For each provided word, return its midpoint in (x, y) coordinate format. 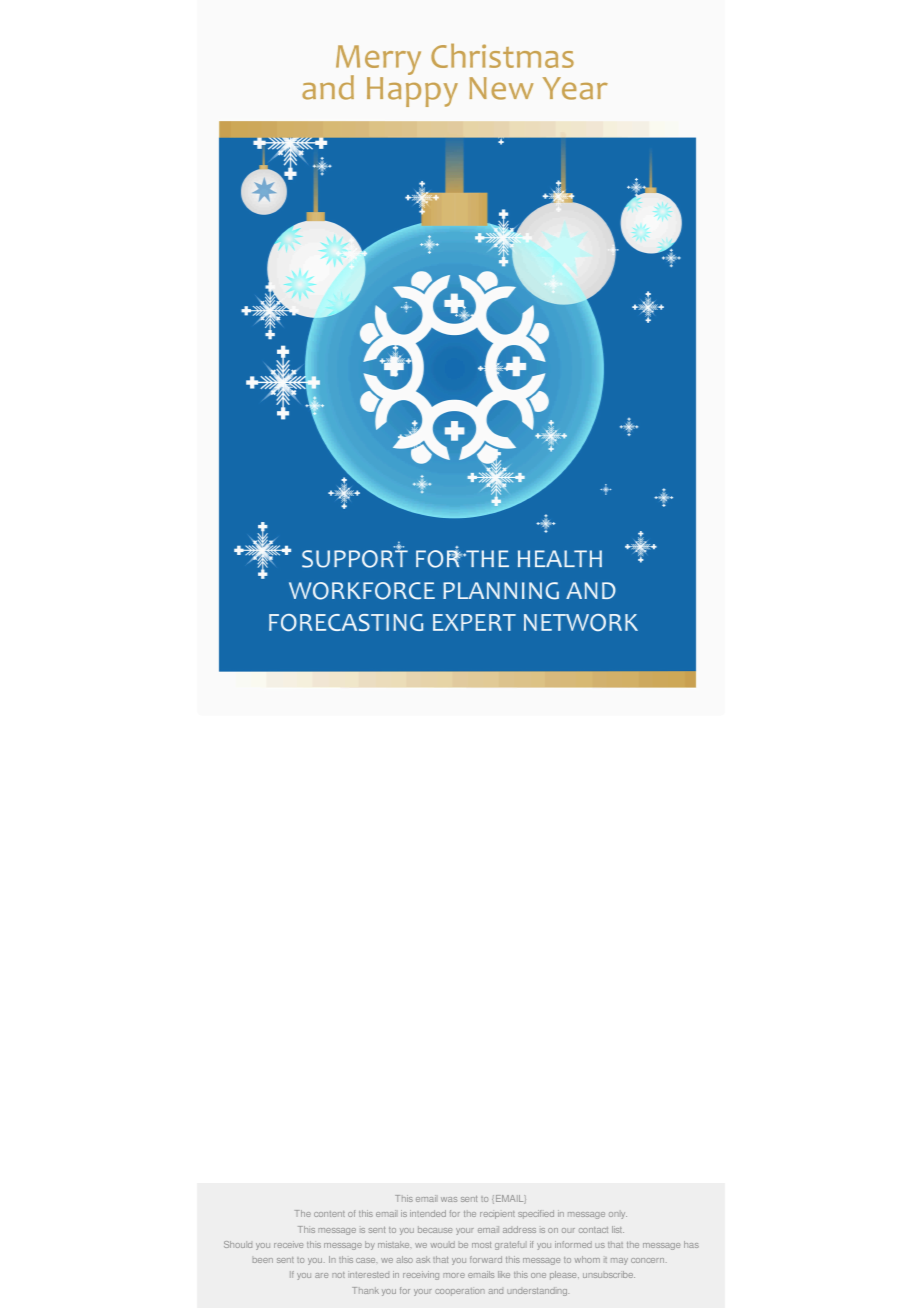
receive (288, 1244)
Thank (365, 1290)
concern (649, 1260)
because (435, 1229)
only (618, 1215)
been (263, 1260)
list (618, 1229)
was (449, 1199)
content (329, 1214)
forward (486, 1259)
